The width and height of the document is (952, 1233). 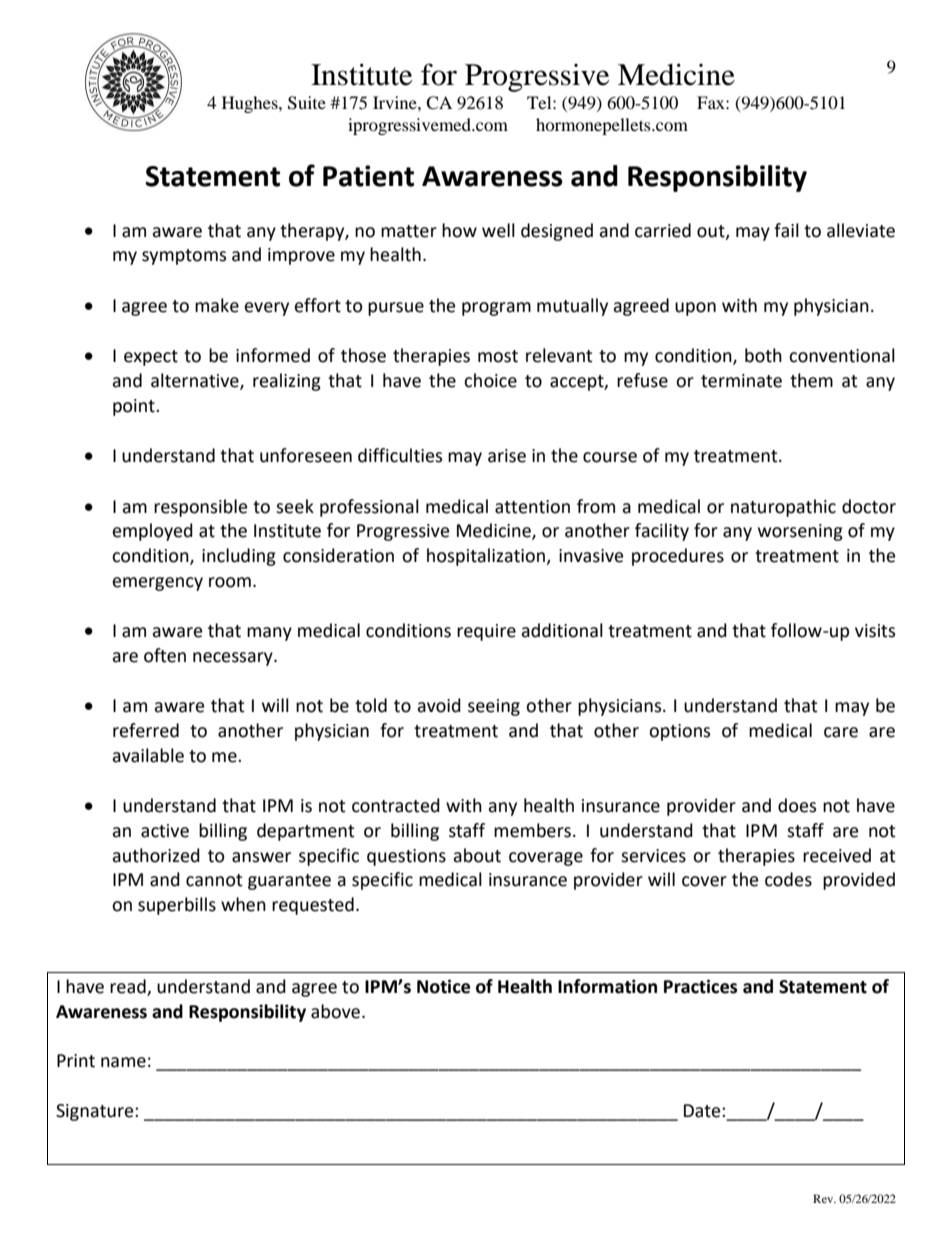 I want to click on Hughes, so click(x=251, y=104).
